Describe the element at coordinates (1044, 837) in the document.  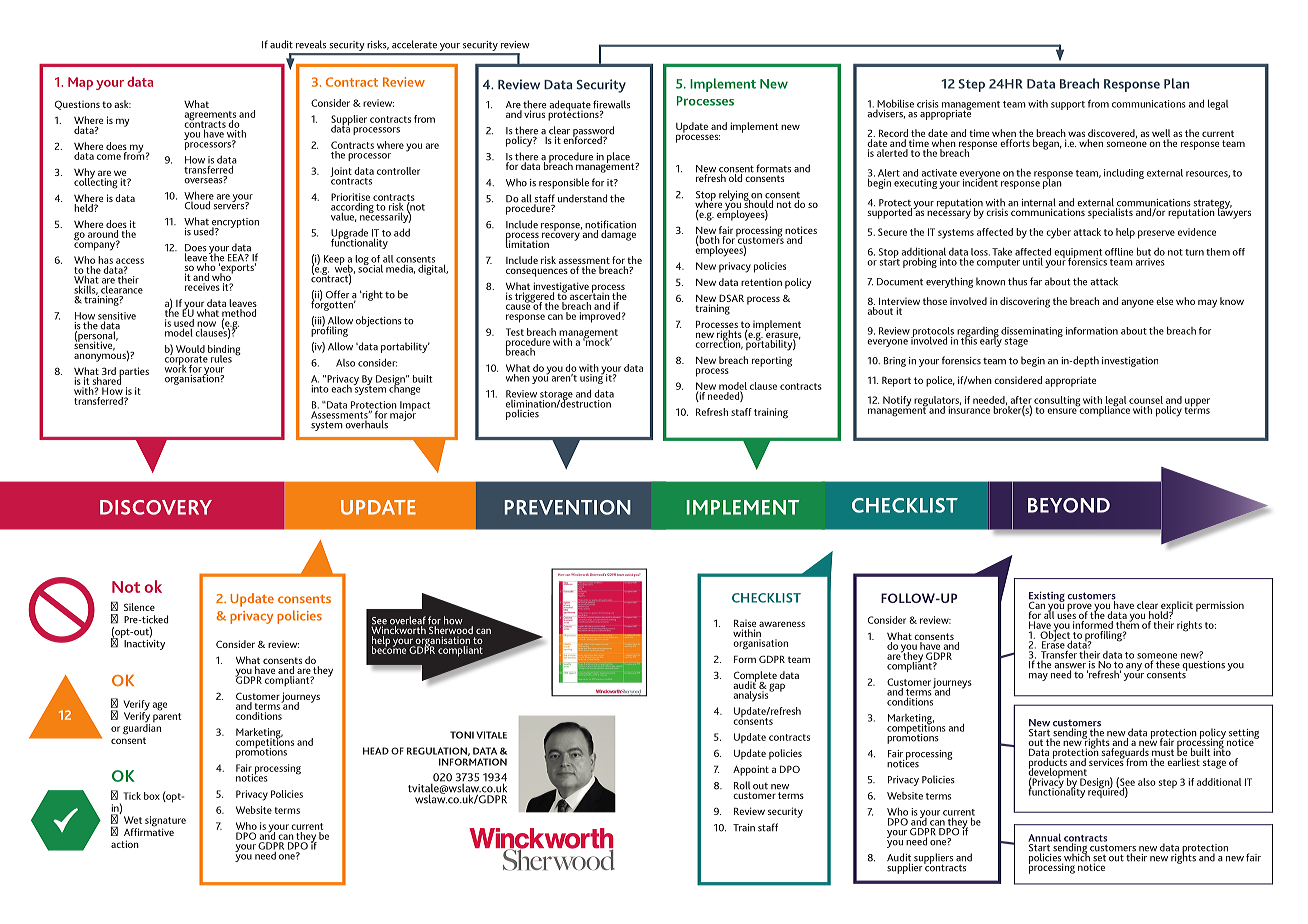
I see `Annual` at that location.
